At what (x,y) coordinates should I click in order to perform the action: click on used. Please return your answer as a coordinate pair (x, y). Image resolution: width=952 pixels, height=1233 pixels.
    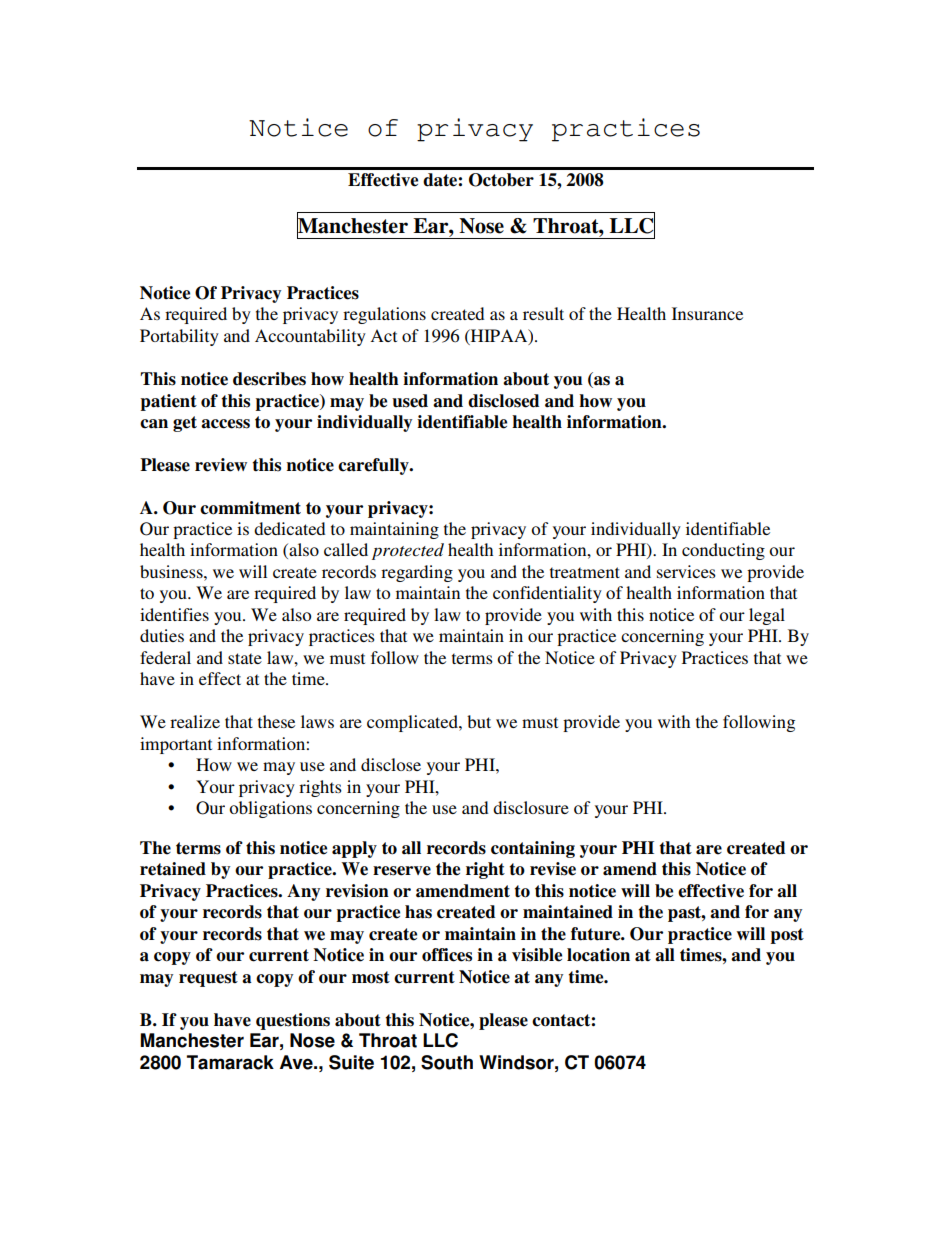
    Looking at the image, I should click on (410, 401).
